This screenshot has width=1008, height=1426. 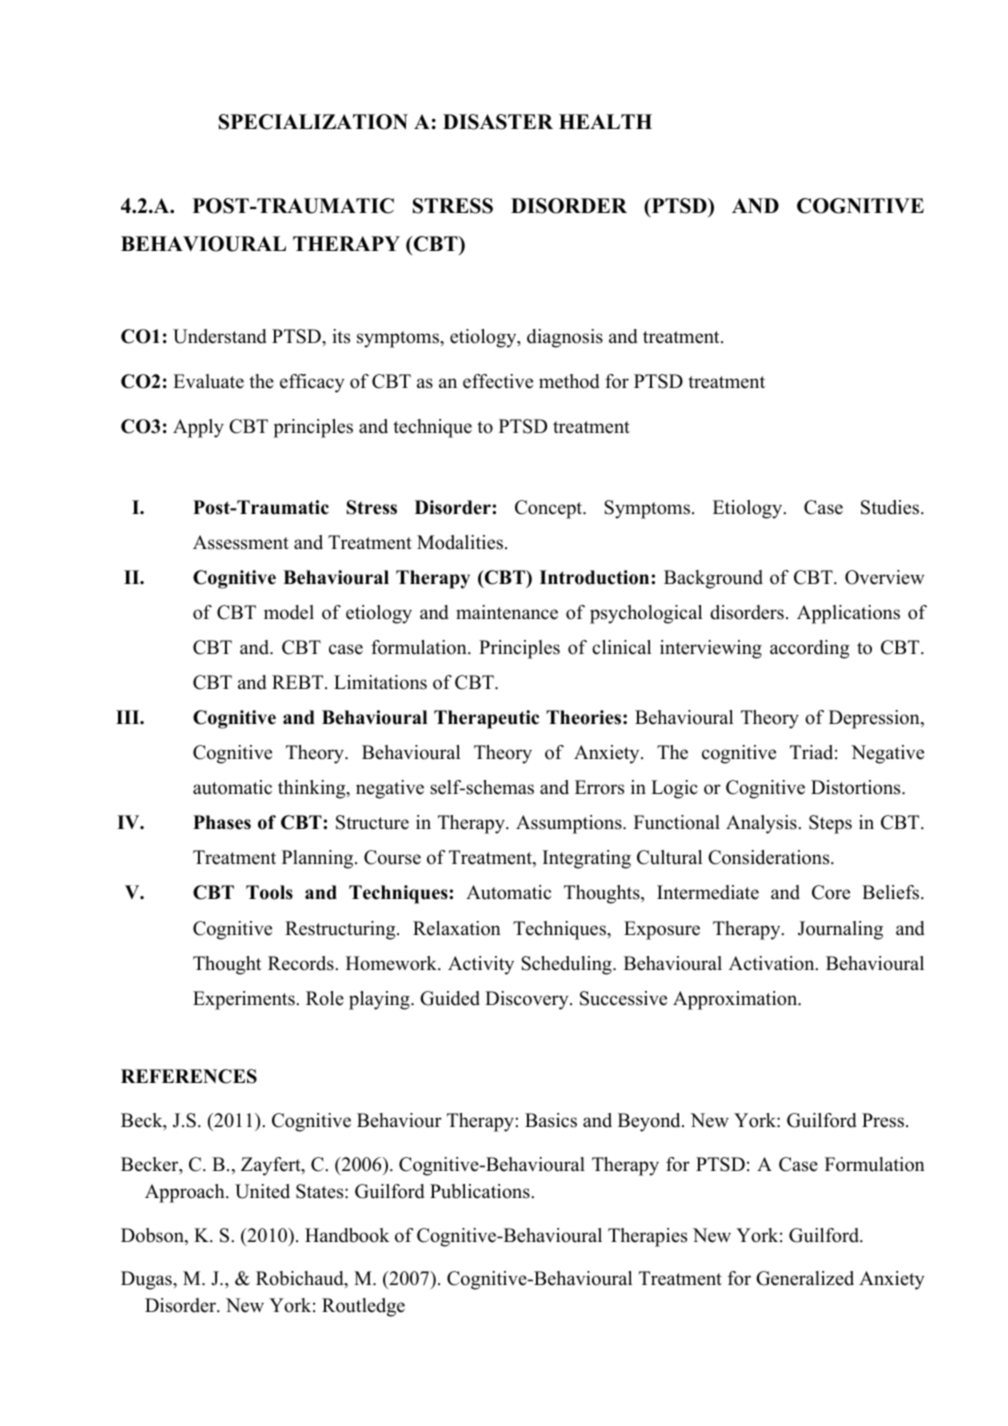 I want to click on SPECIALIZATION, so click(x=313, y=122).
